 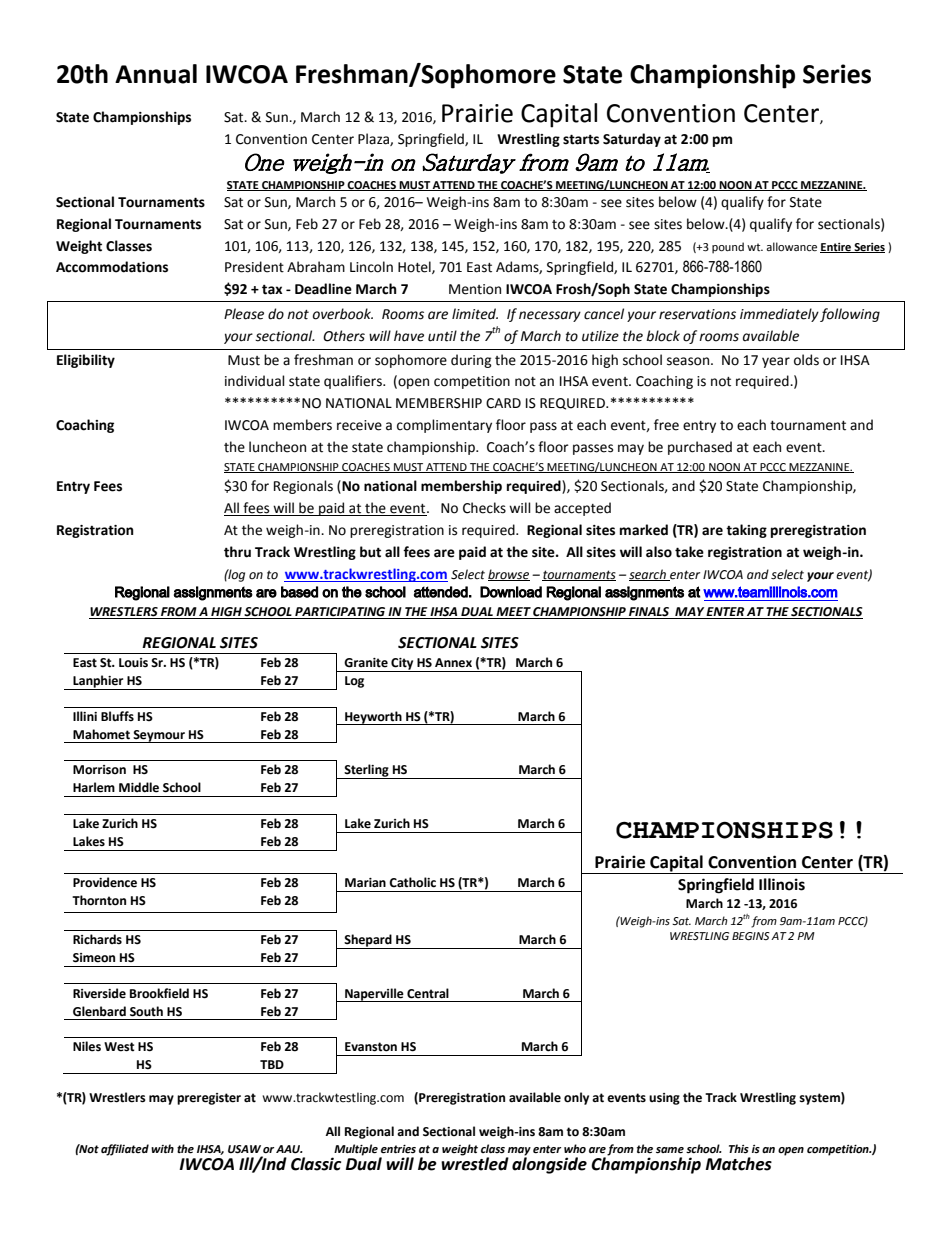 What do you see at coordinates (444, 426) in the image?
I see `complimentary` at bounding box center [444, 426].
